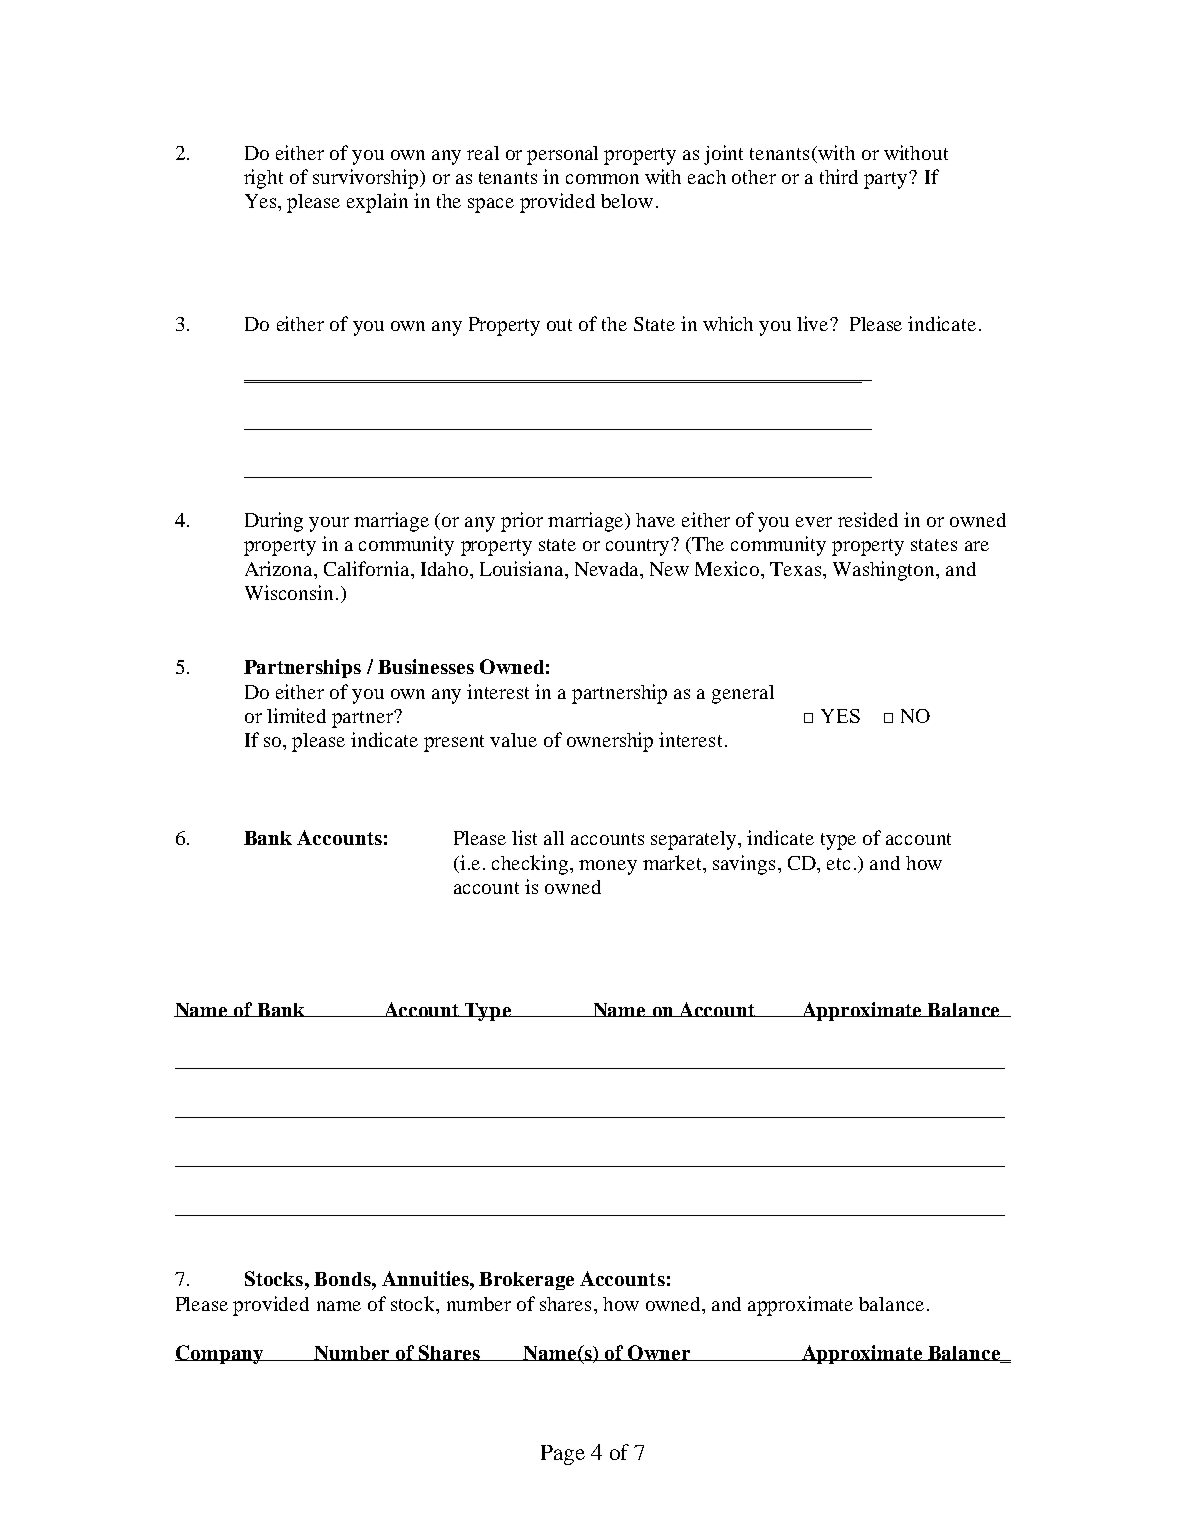 The image size is (1185, 1534). Describe the element at coordinates (296, 715) in the image. I see `limited` at that location.
